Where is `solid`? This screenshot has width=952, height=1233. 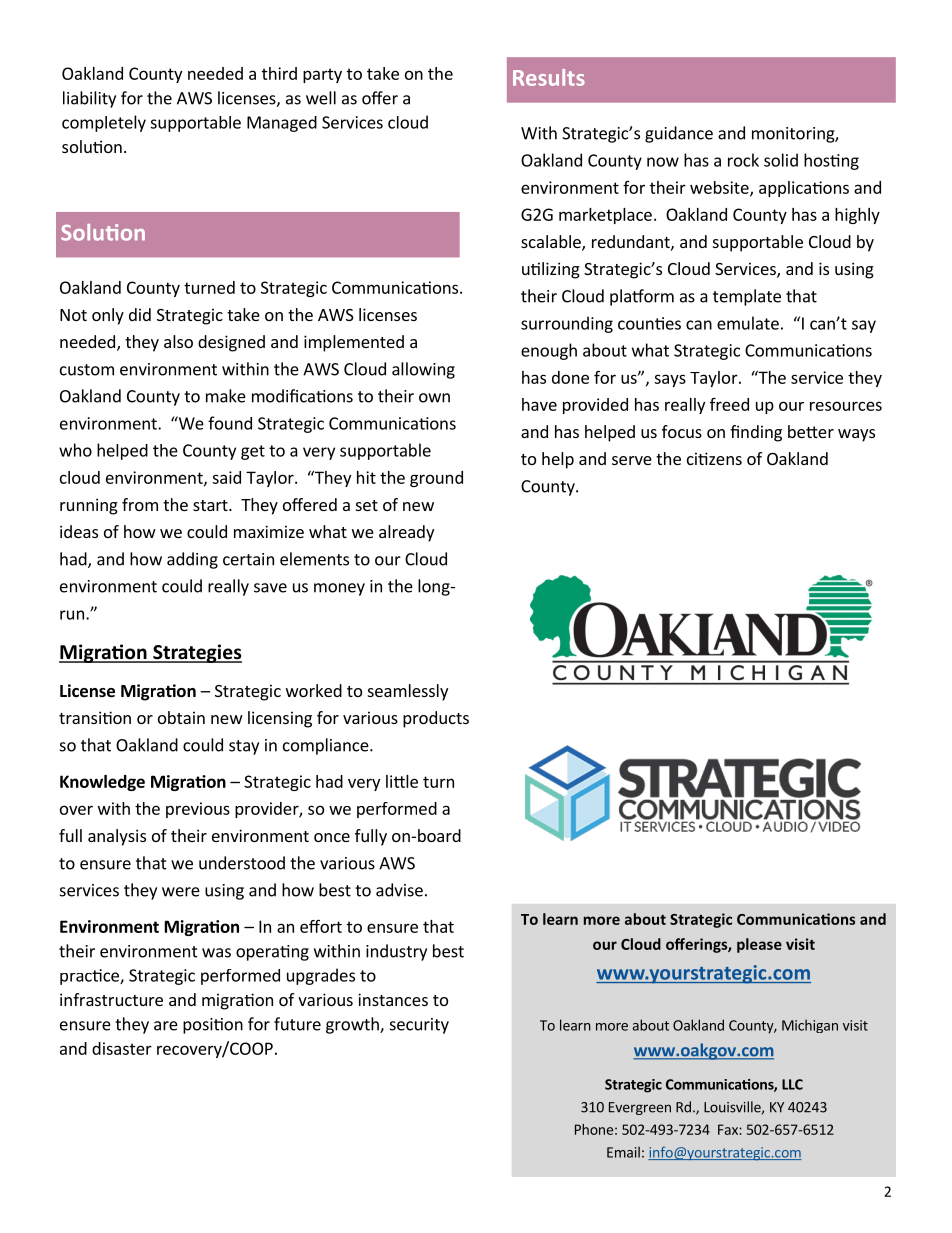 solid is located at coordinates (781, 160).
